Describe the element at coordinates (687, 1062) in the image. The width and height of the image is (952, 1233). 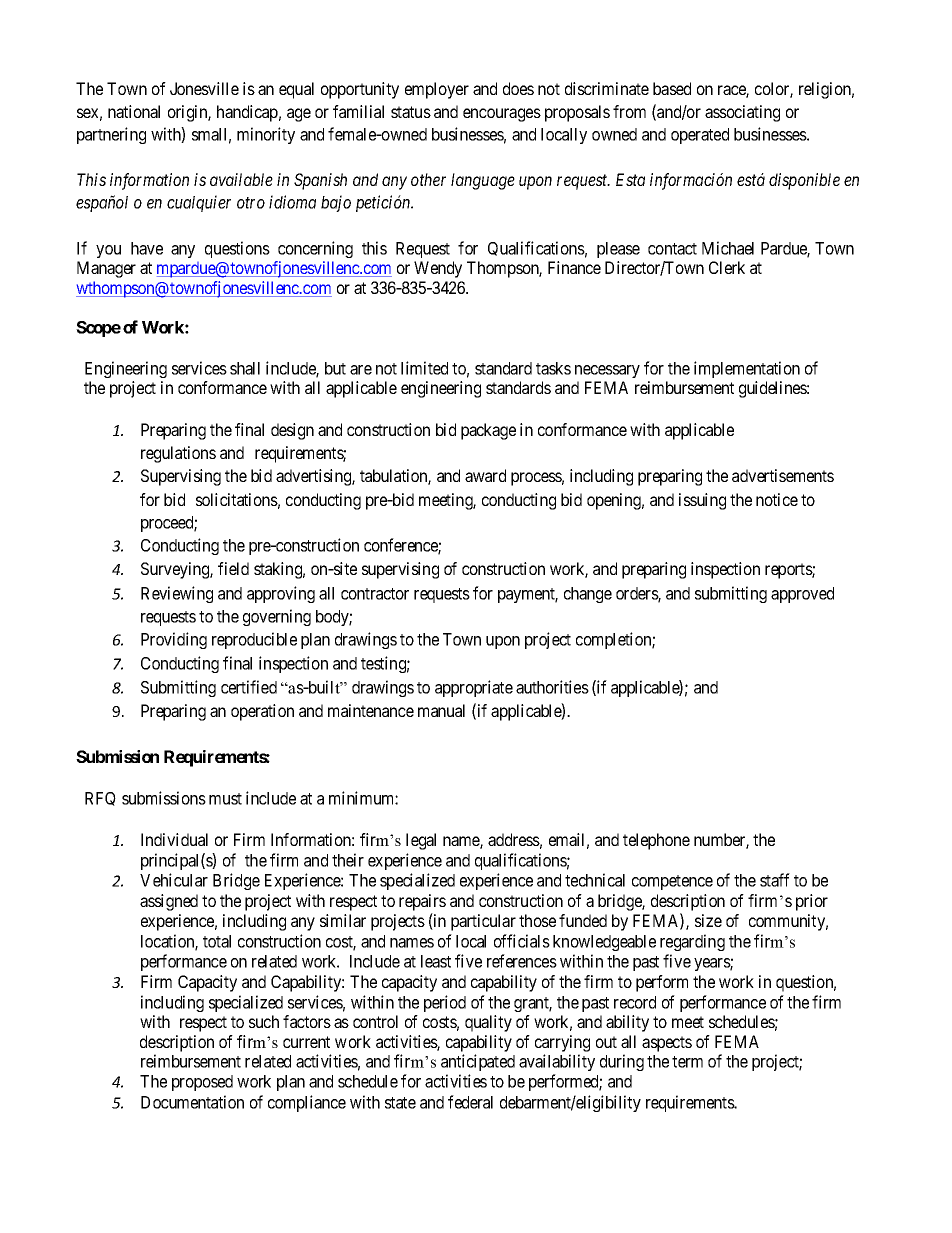
I see `term` at that location.
